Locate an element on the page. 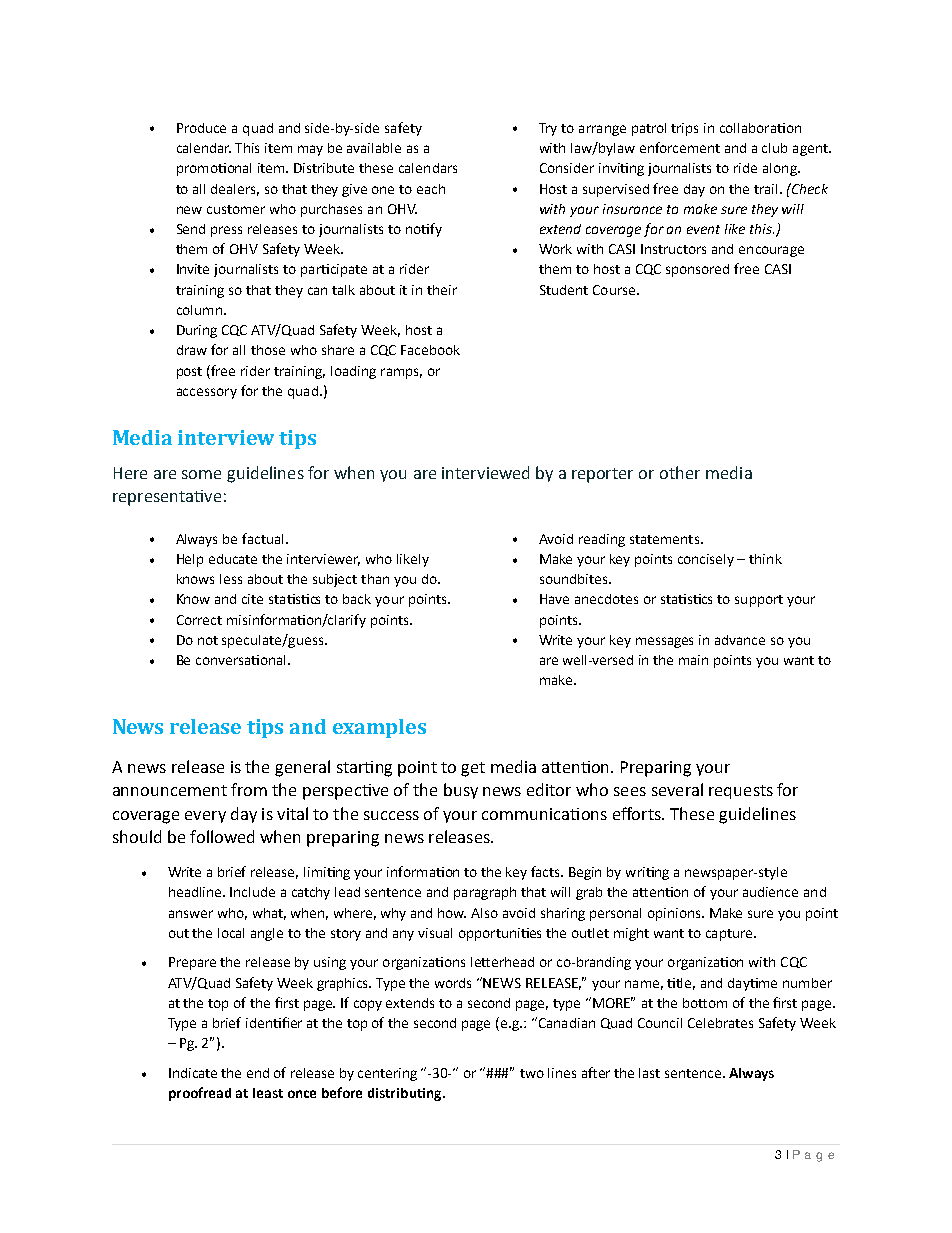 The image size is (952, 1233). Produce is located at coordinates (201, 128).
